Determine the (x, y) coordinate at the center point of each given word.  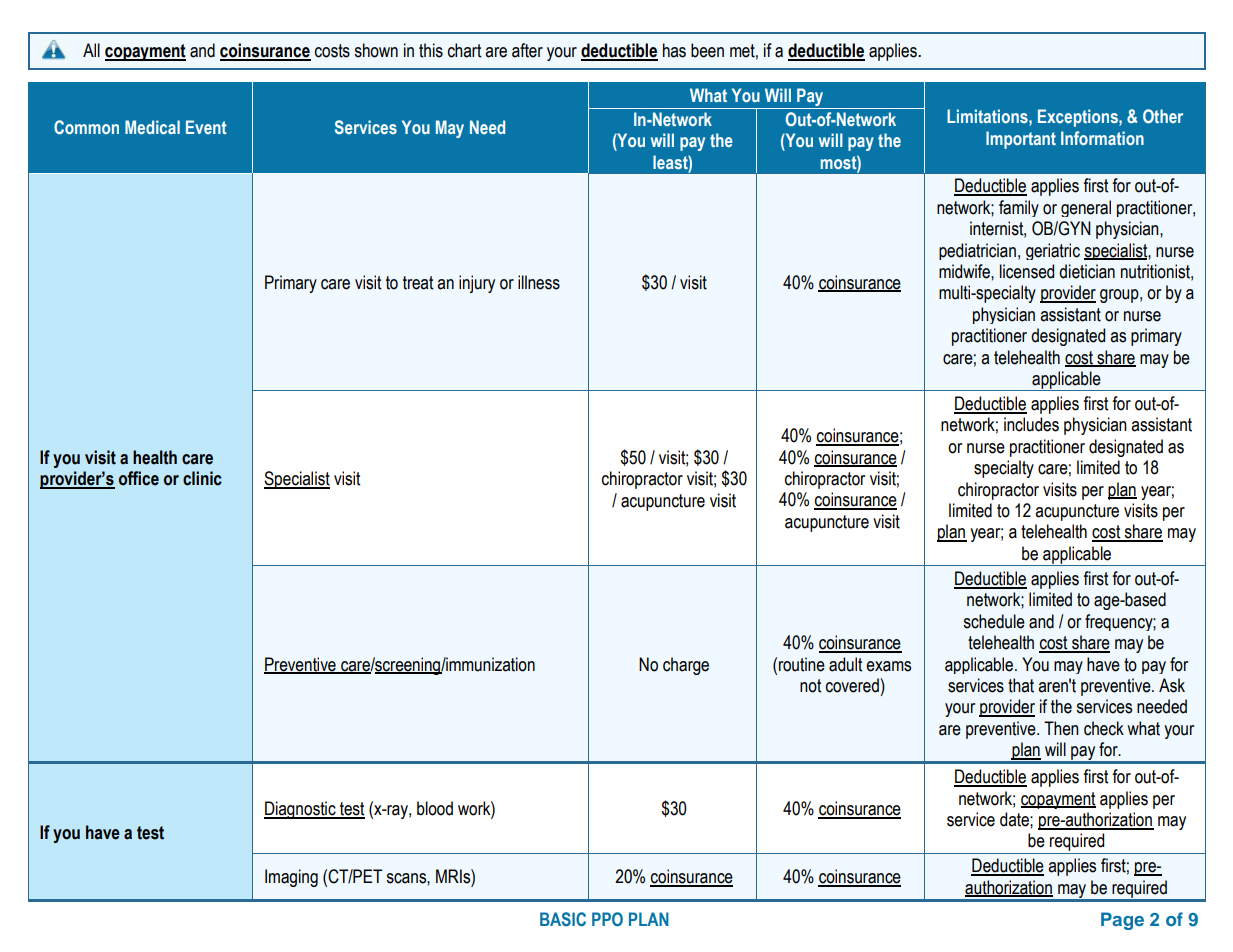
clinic (202, 478)
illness (539, 282)
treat (418, 283)
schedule (994, 621)
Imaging (291, 878)
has (674, 50)
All (91, 50)
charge (686, 666)
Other (1163, 116)
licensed (1027, 271)
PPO (607, 919)
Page (1122, 921)
